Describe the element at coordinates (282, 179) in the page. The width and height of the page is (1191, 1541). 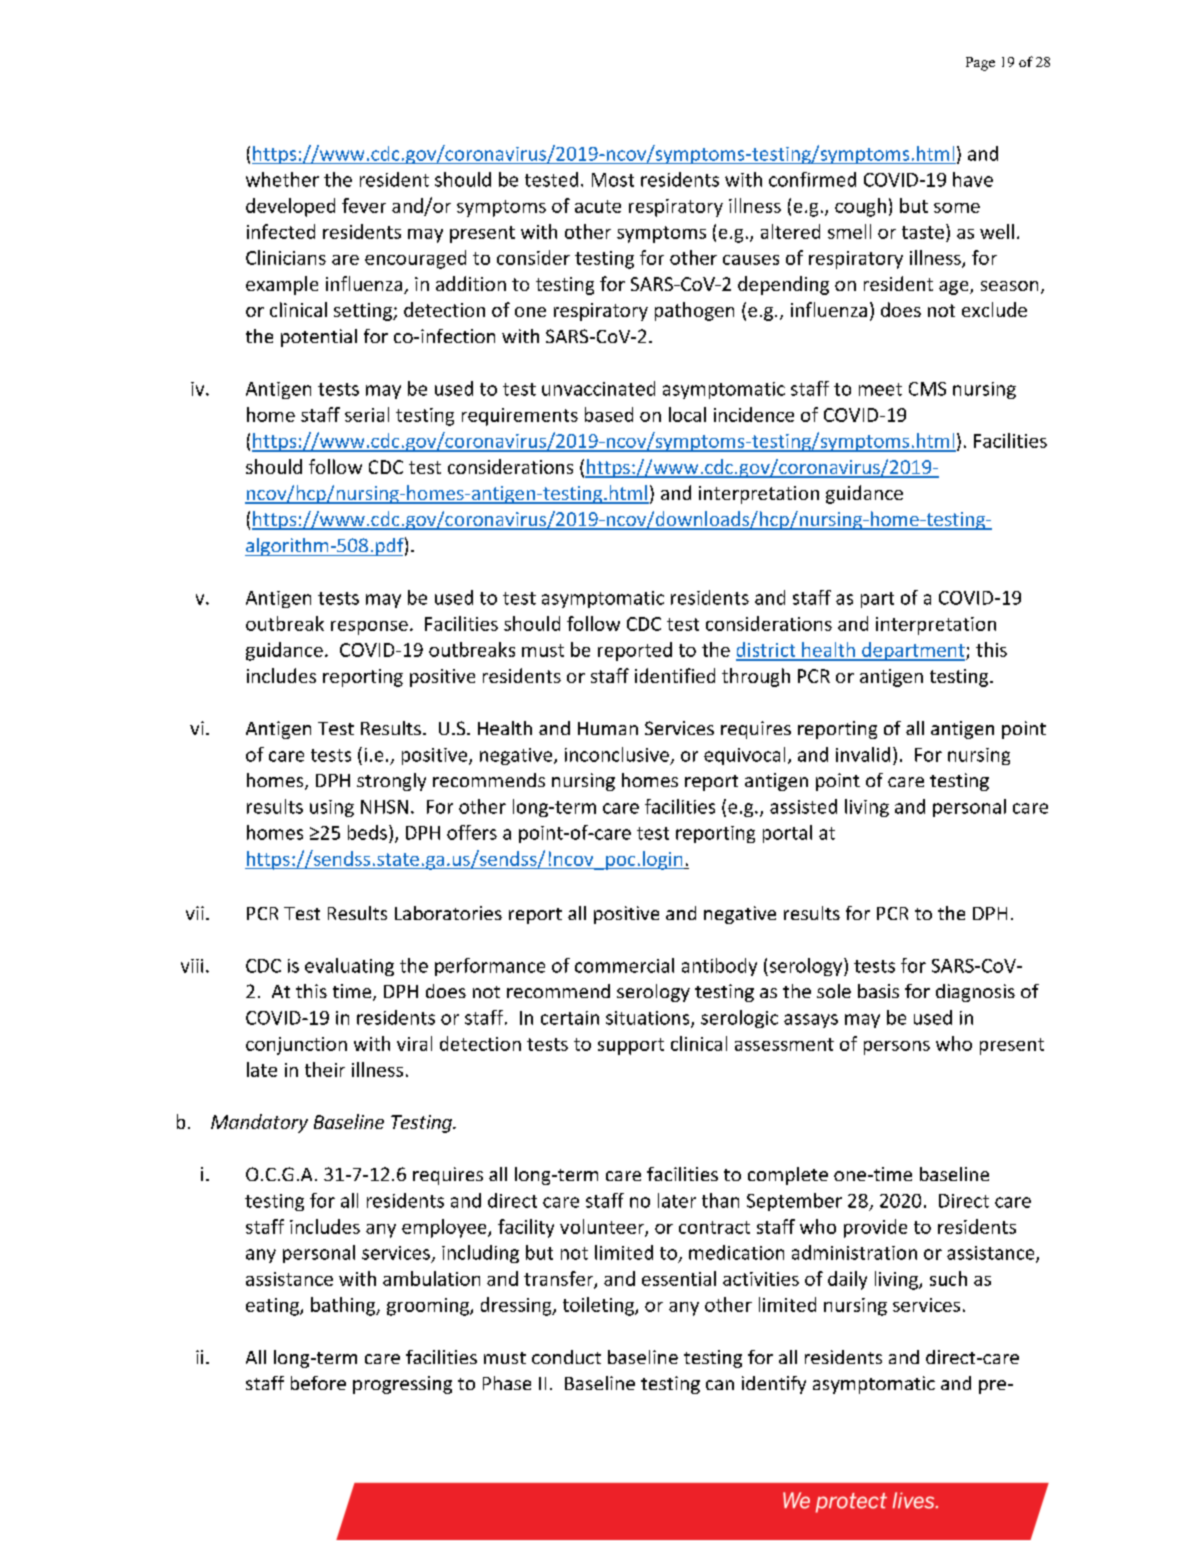
I see `whether` at that location.
